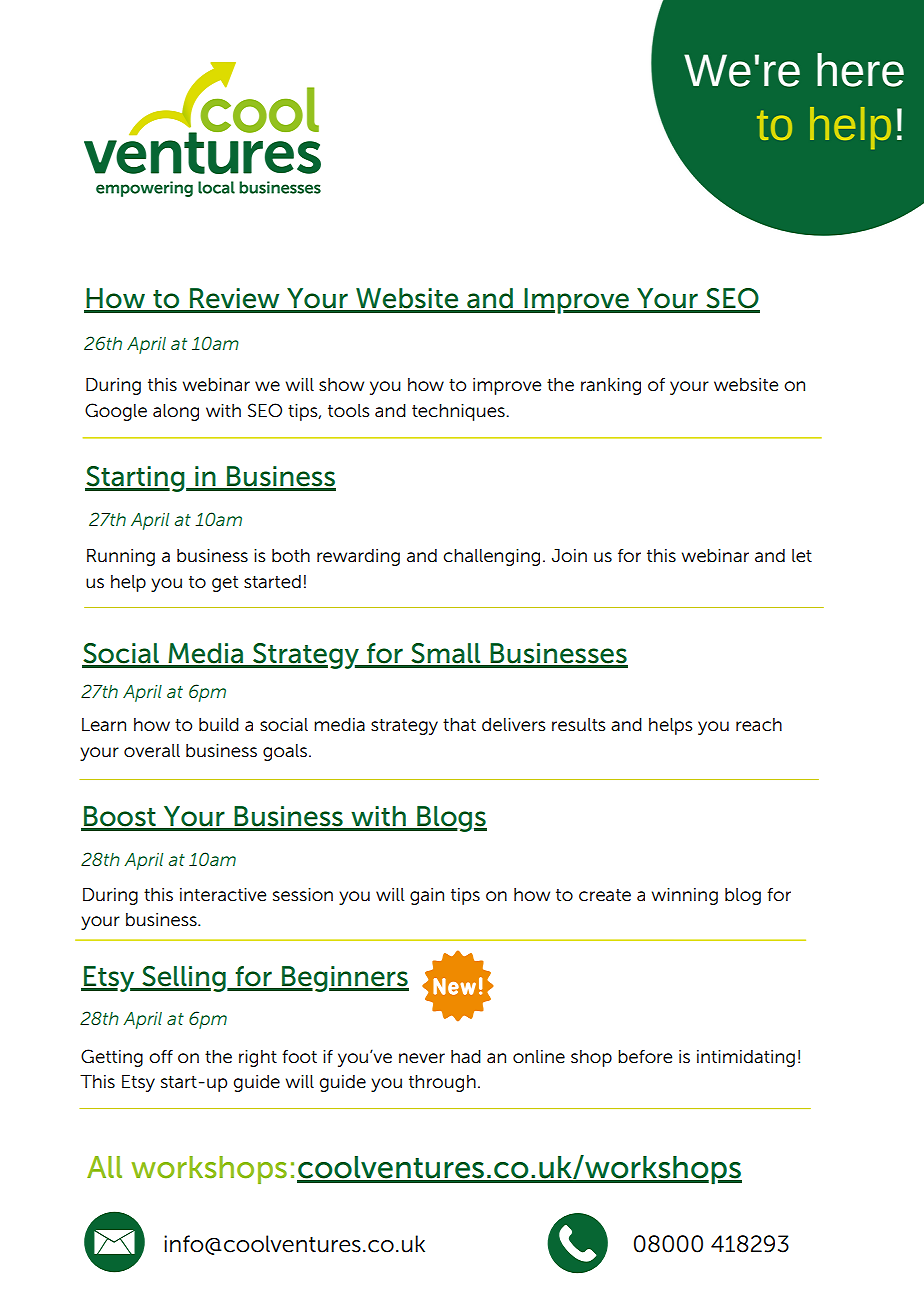  I want to click on Running, so click(121, 557).
